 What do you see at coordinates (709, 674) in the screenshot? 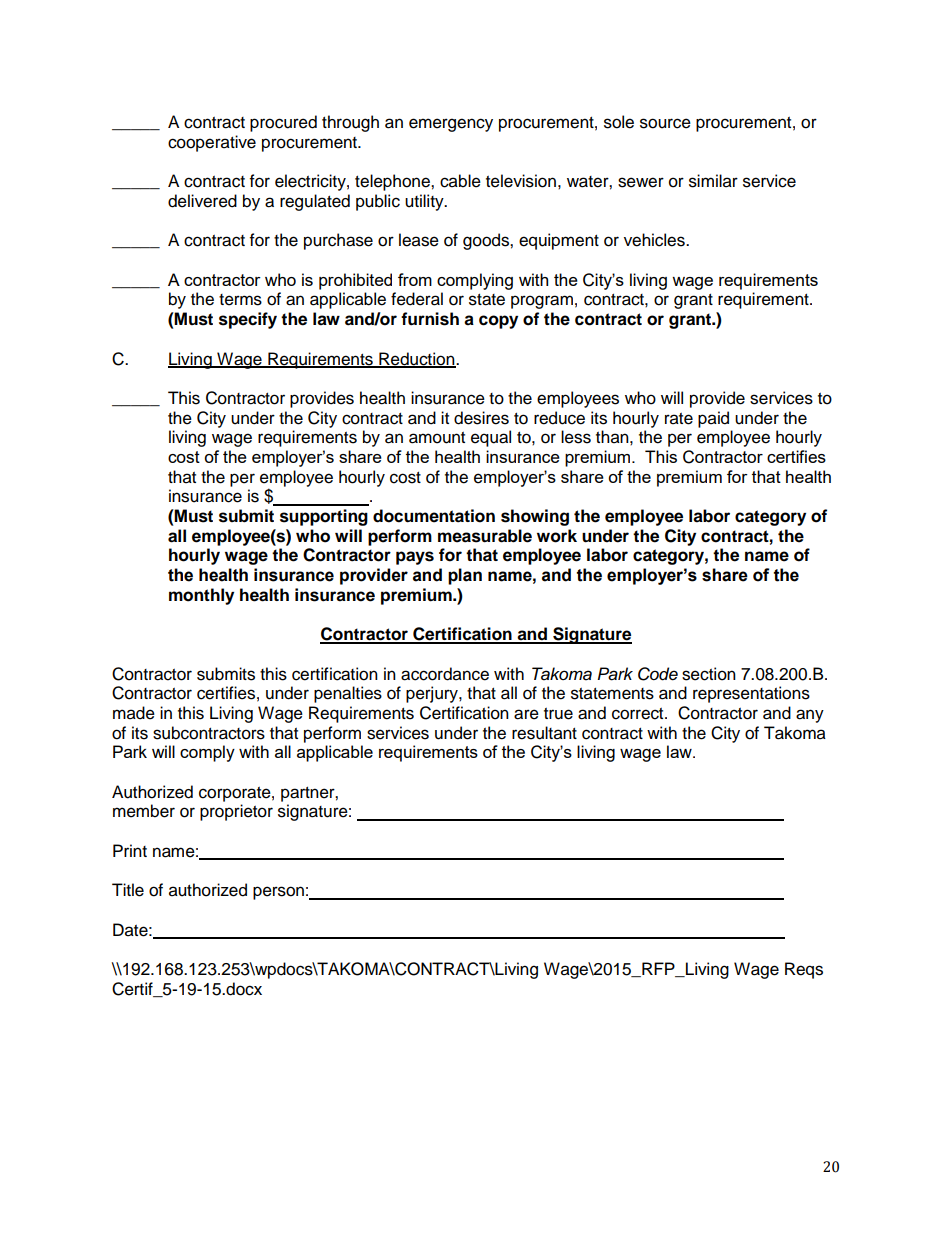
I see `section` at bounding box center [709, 674].
